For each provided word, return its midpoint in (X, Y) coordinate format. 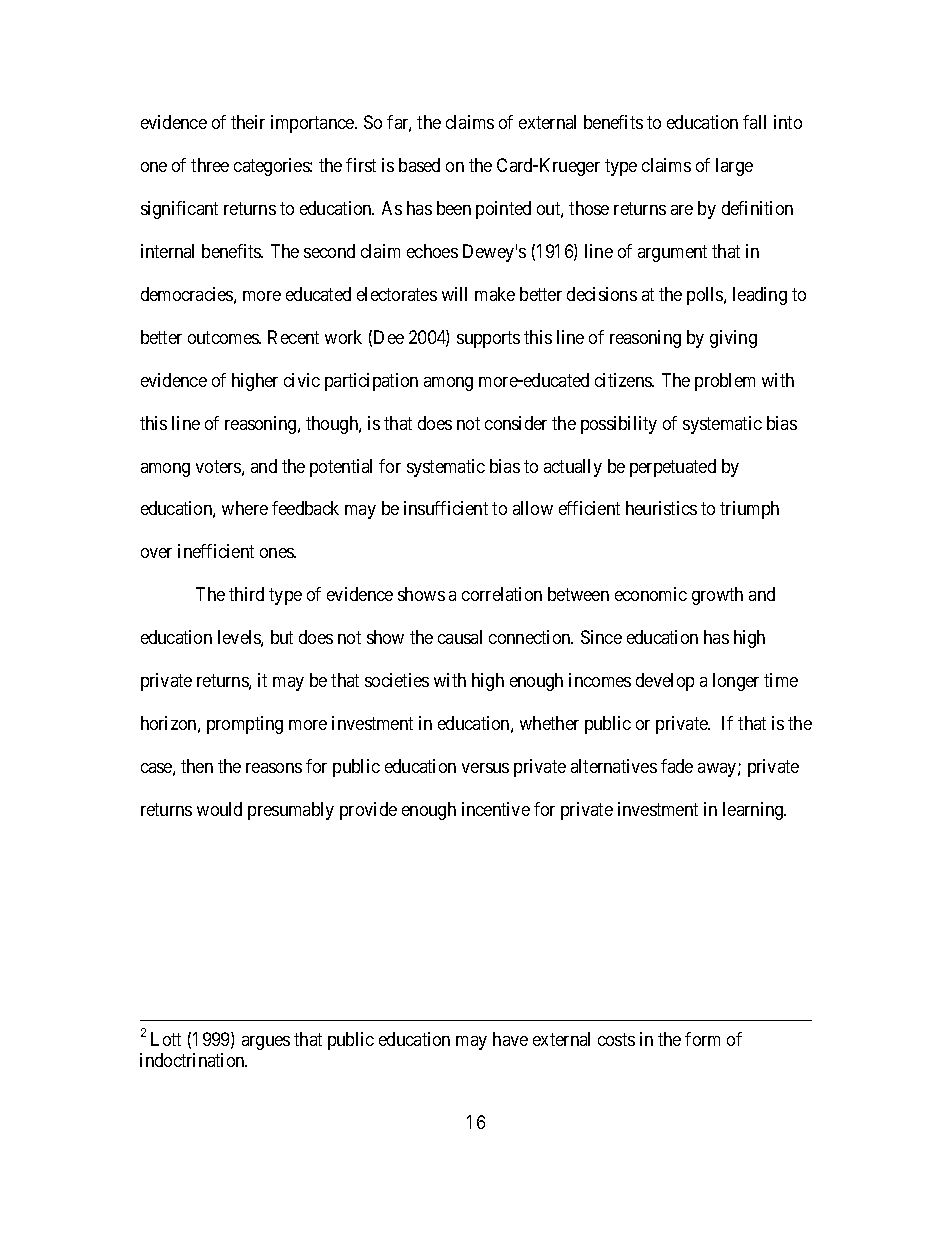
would (219, 809)
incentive (496, 809)
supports (488, 339)
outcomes (224, 337)
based (419, 165)
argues (266, 1043)
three (210, 165)
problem (725, 382)
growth (717, 596)
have (510, 1039)
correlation (502, 594)
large (734, 167)
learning (754, 811)
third (246, 594)
